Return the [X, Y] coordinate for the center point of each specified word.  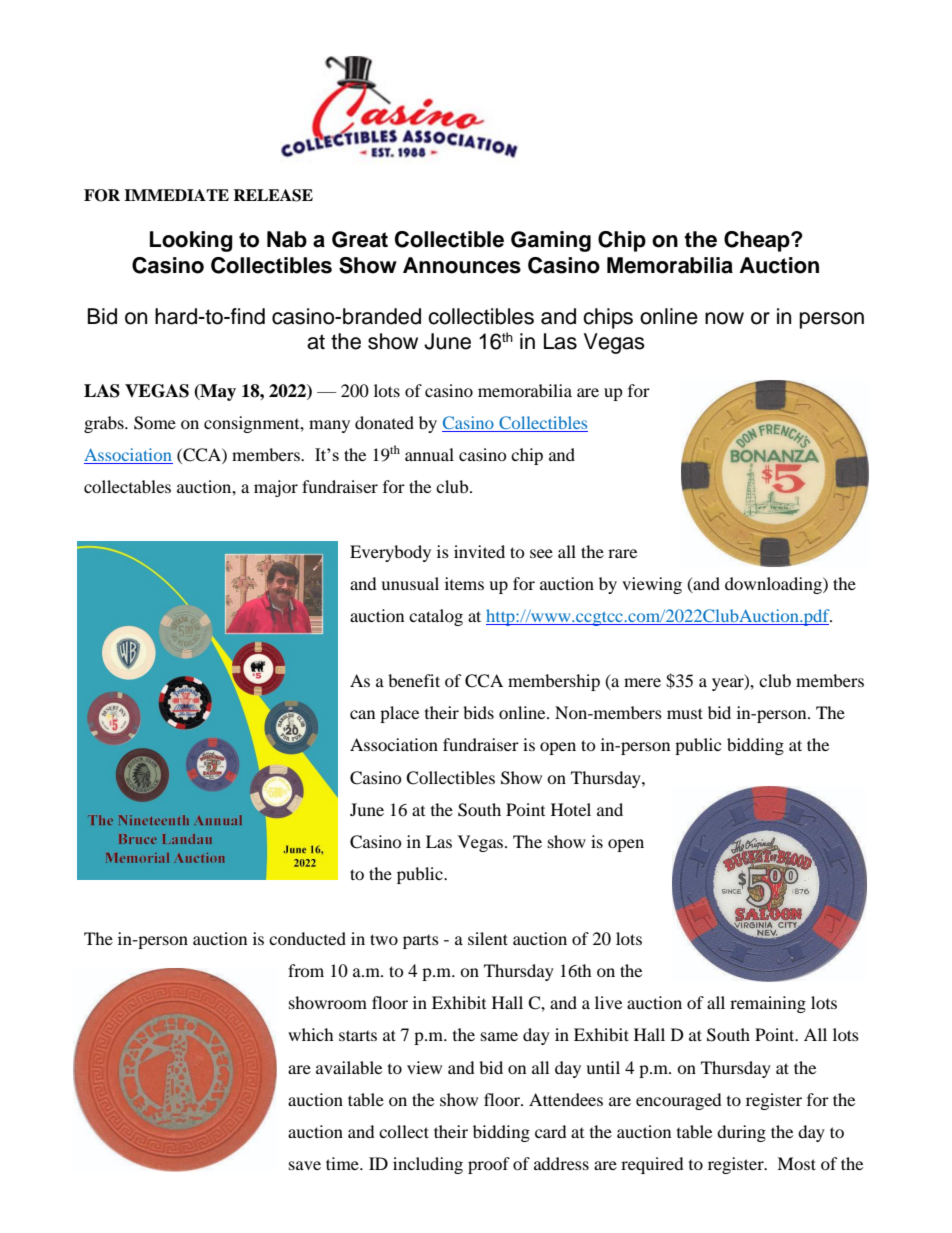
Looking [191, 241]
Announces [462, 265]
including [428, 1165]
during [741, 1133]
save [305, 1165]
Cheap [758, 241]
